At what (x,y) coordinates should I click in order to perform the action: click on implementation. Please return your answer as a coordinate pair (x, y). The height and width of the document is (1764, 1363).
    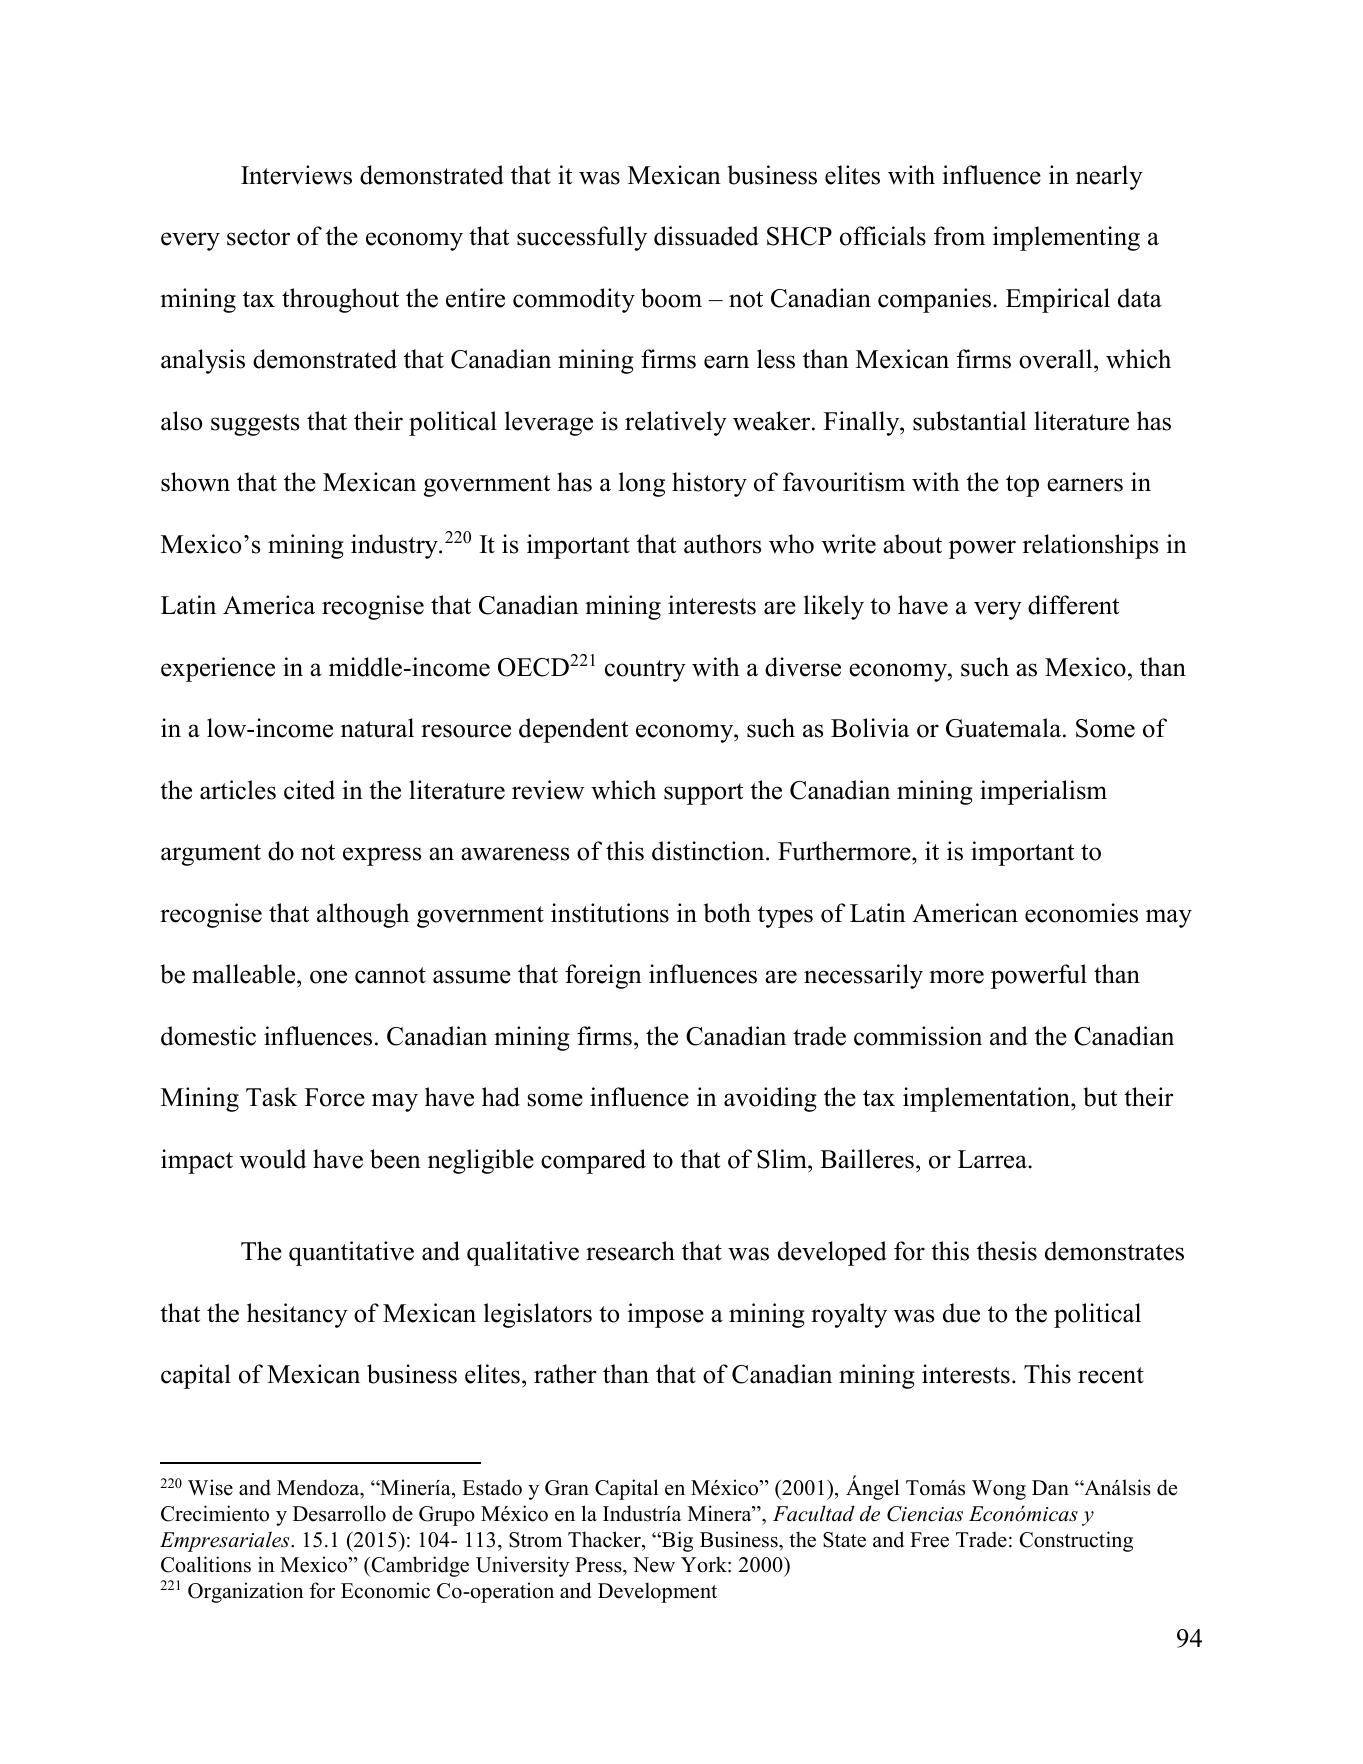
    Looking at the image, I should click on (987, 1099).
